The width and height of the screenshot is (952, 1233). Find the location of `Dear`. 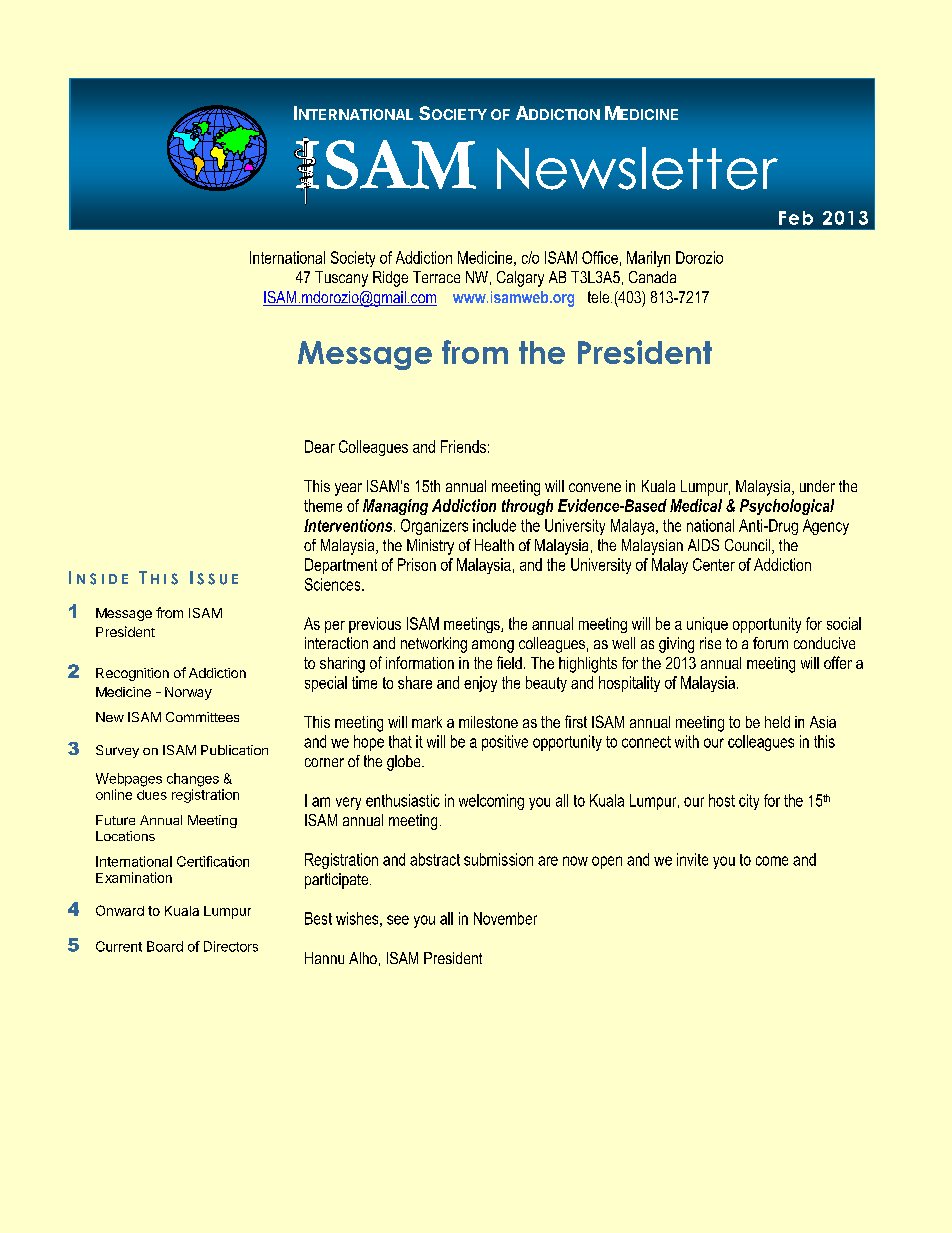

Dear is located at coordinates (320, 446).
